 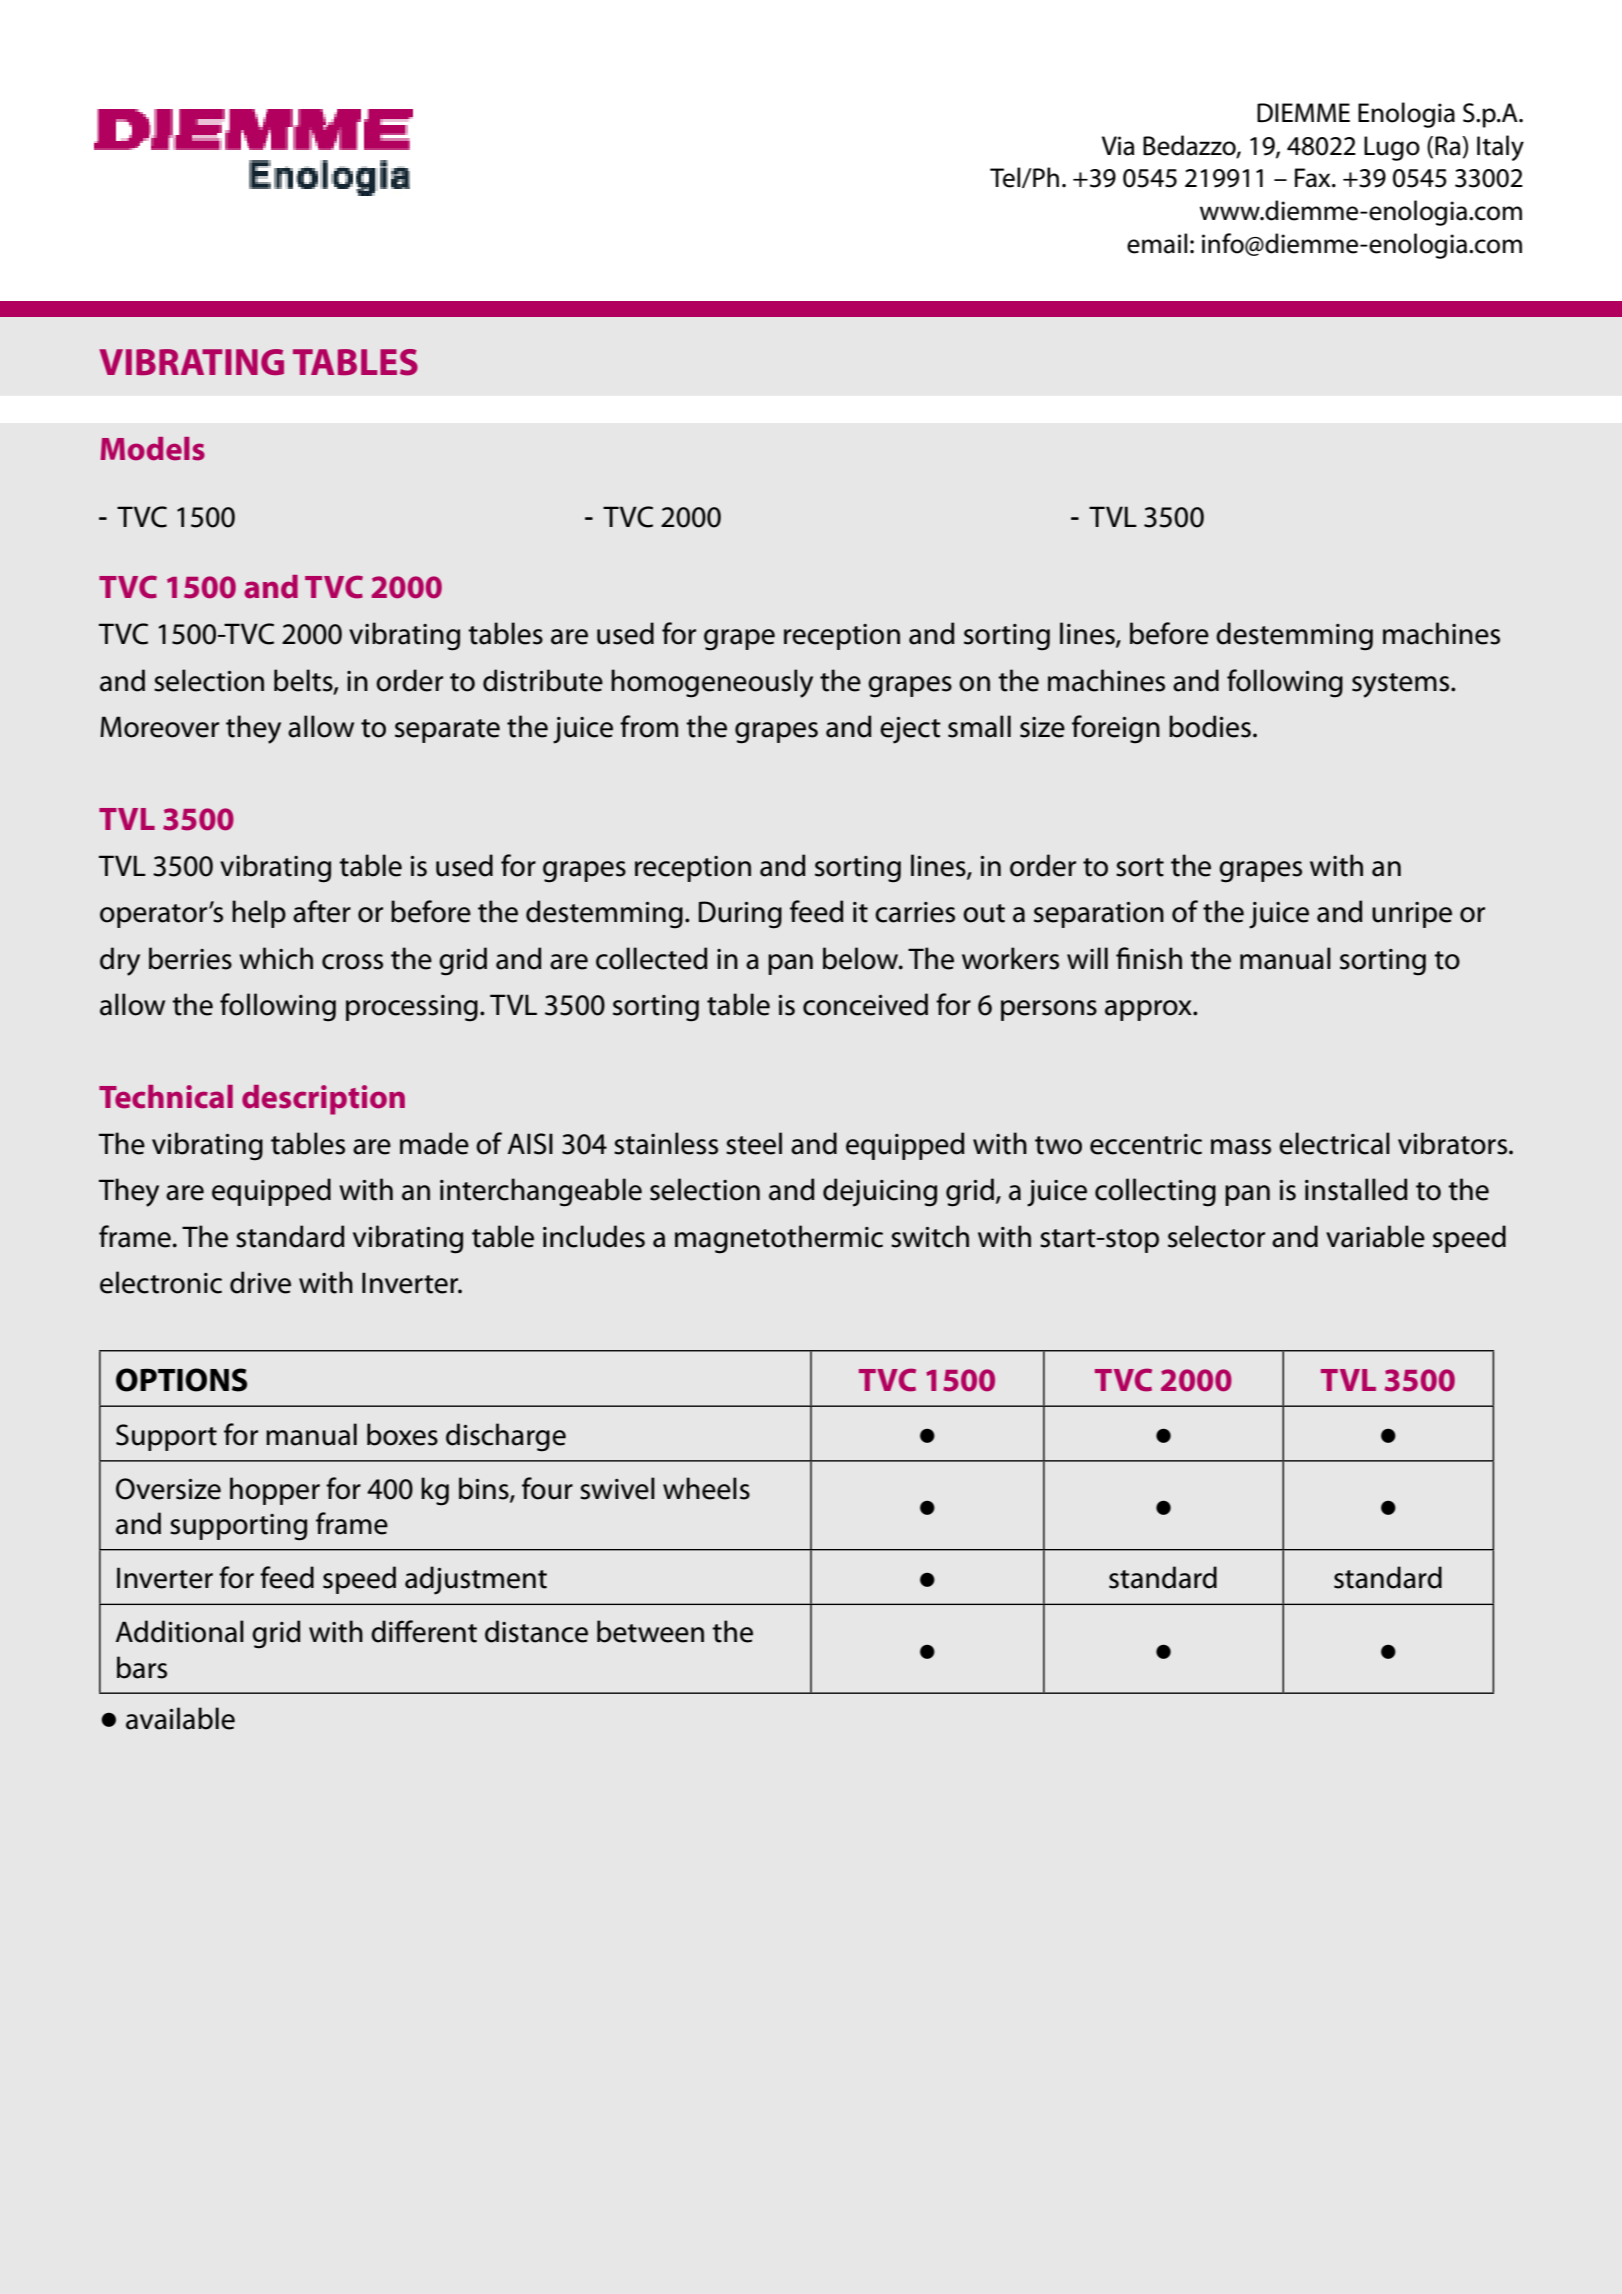 I want to click on Via, so click(x=1118, y=146).
